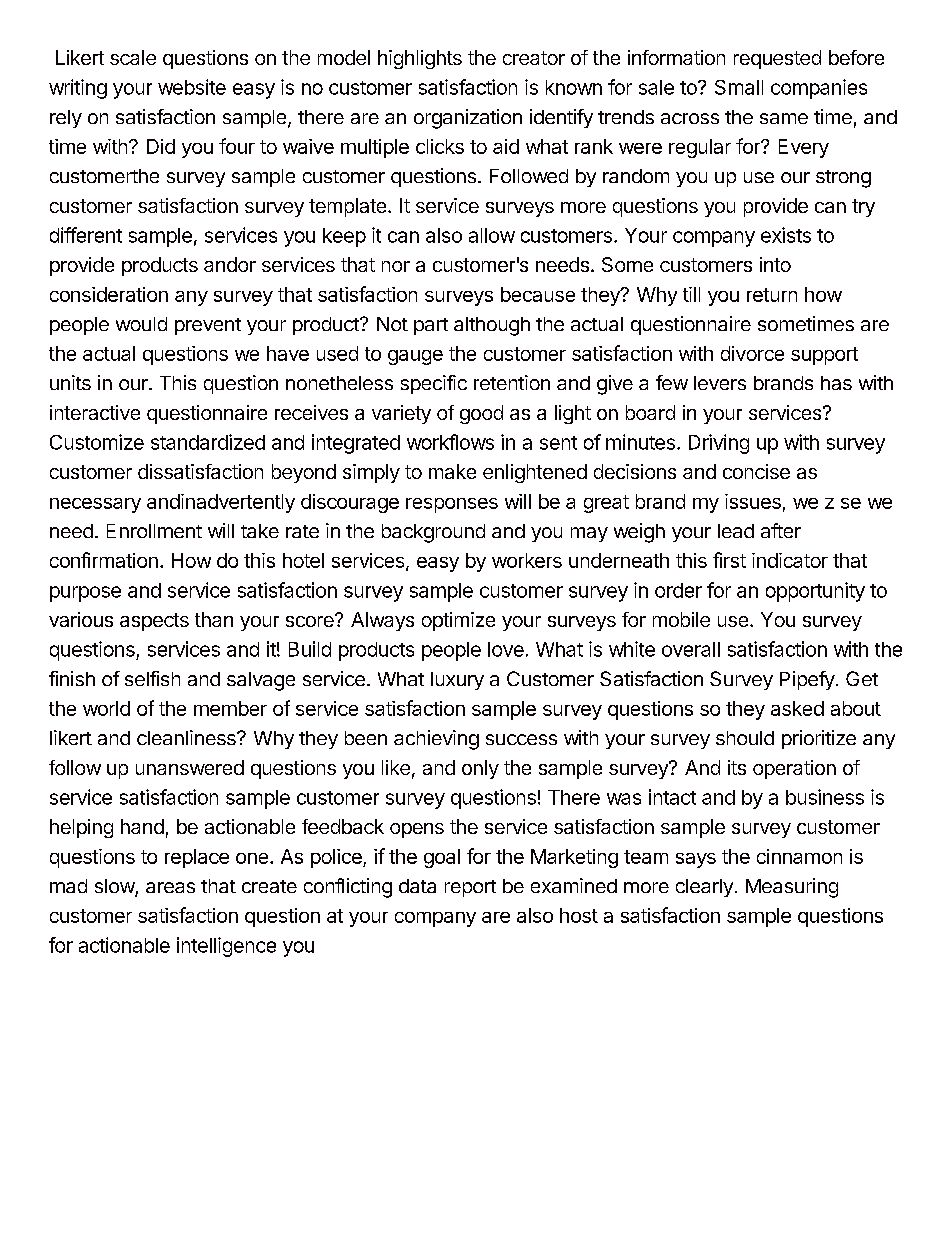 This screenshot has width=952, height=1233. I want to click on cleanliness, so click(187, 737).
